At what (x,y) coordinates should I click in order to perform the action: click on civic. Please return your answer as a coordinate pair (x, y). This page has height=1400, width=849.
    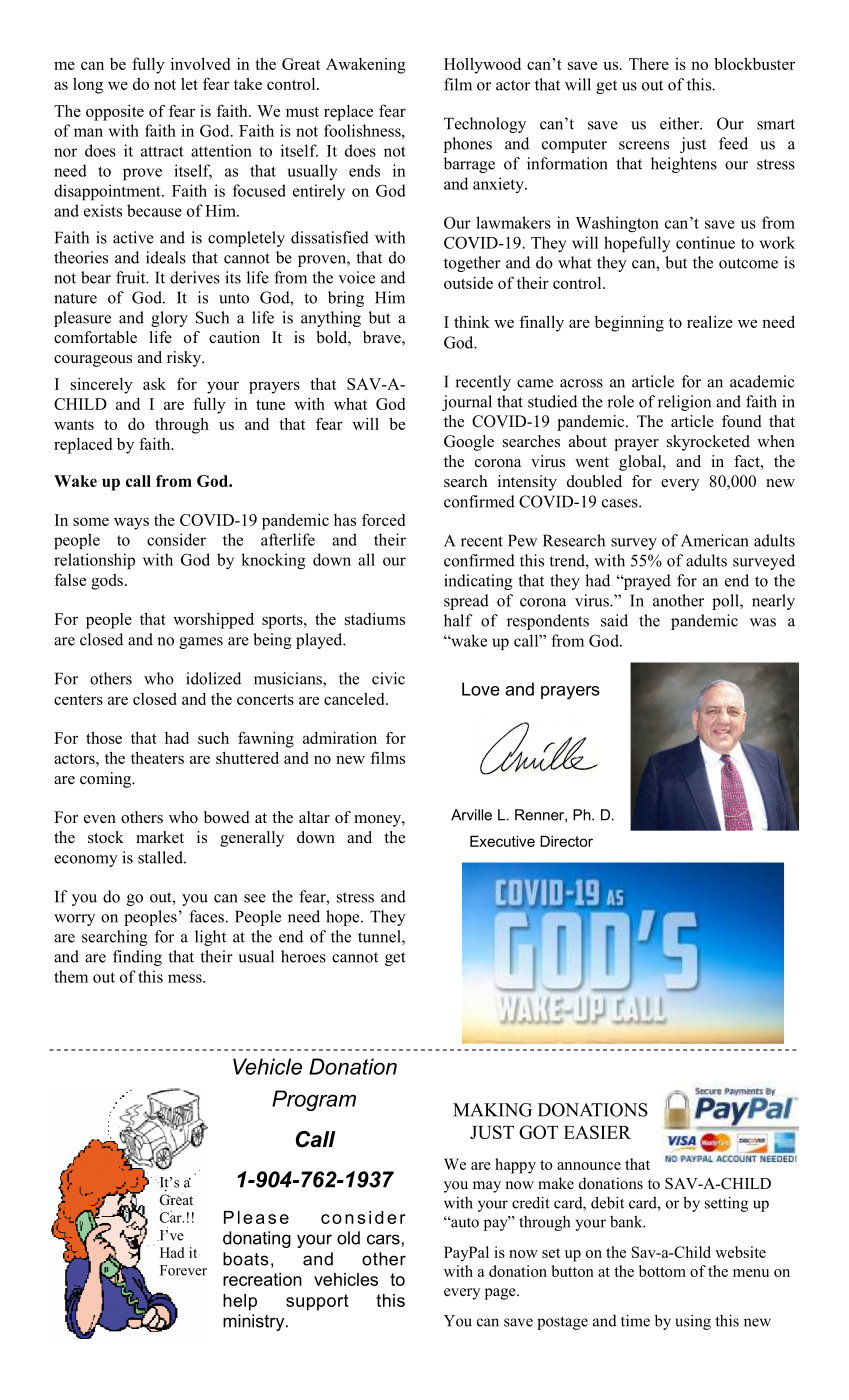
    Looking at the image, I should click on (388, 678).
